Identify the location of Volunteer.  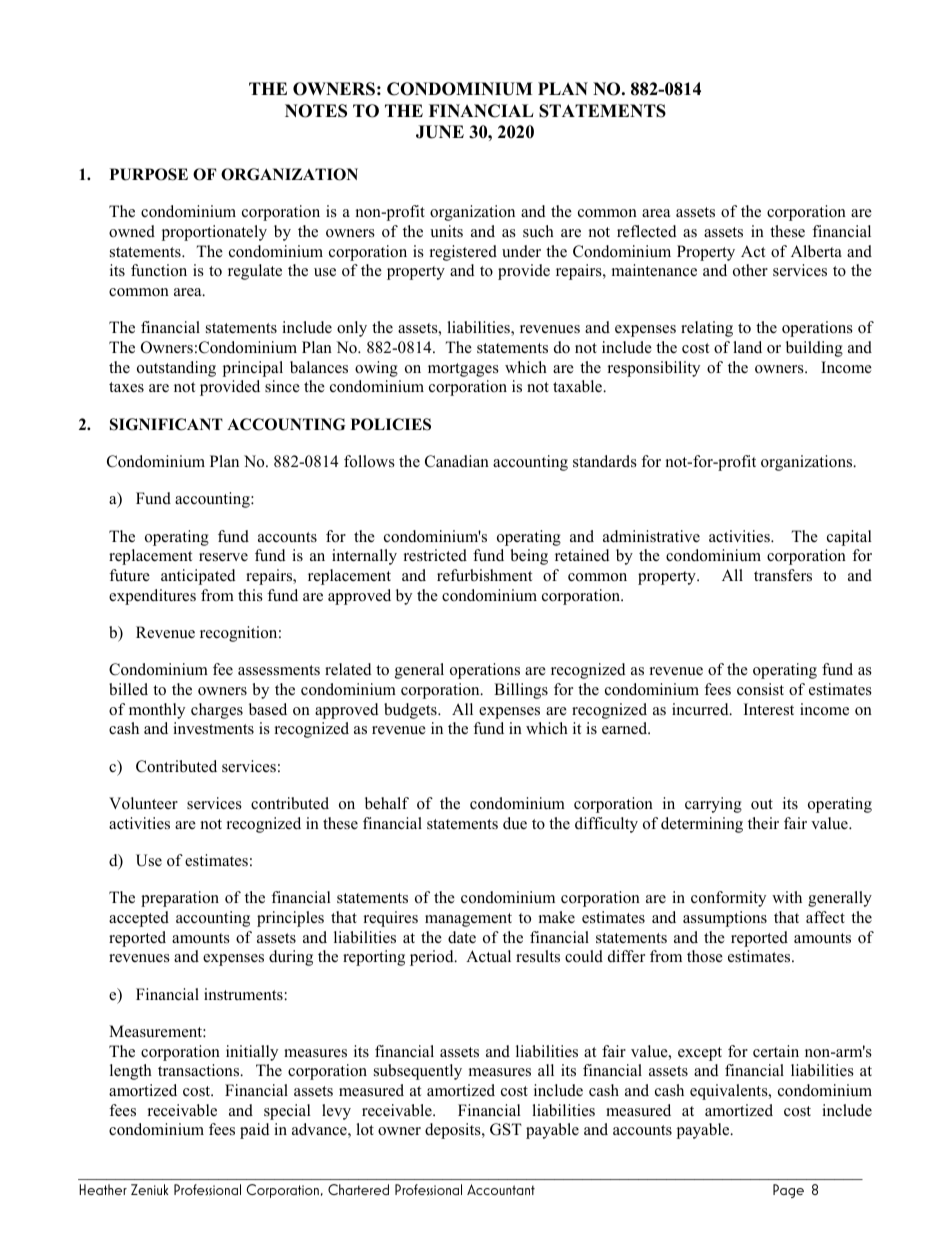
(143, 803).
